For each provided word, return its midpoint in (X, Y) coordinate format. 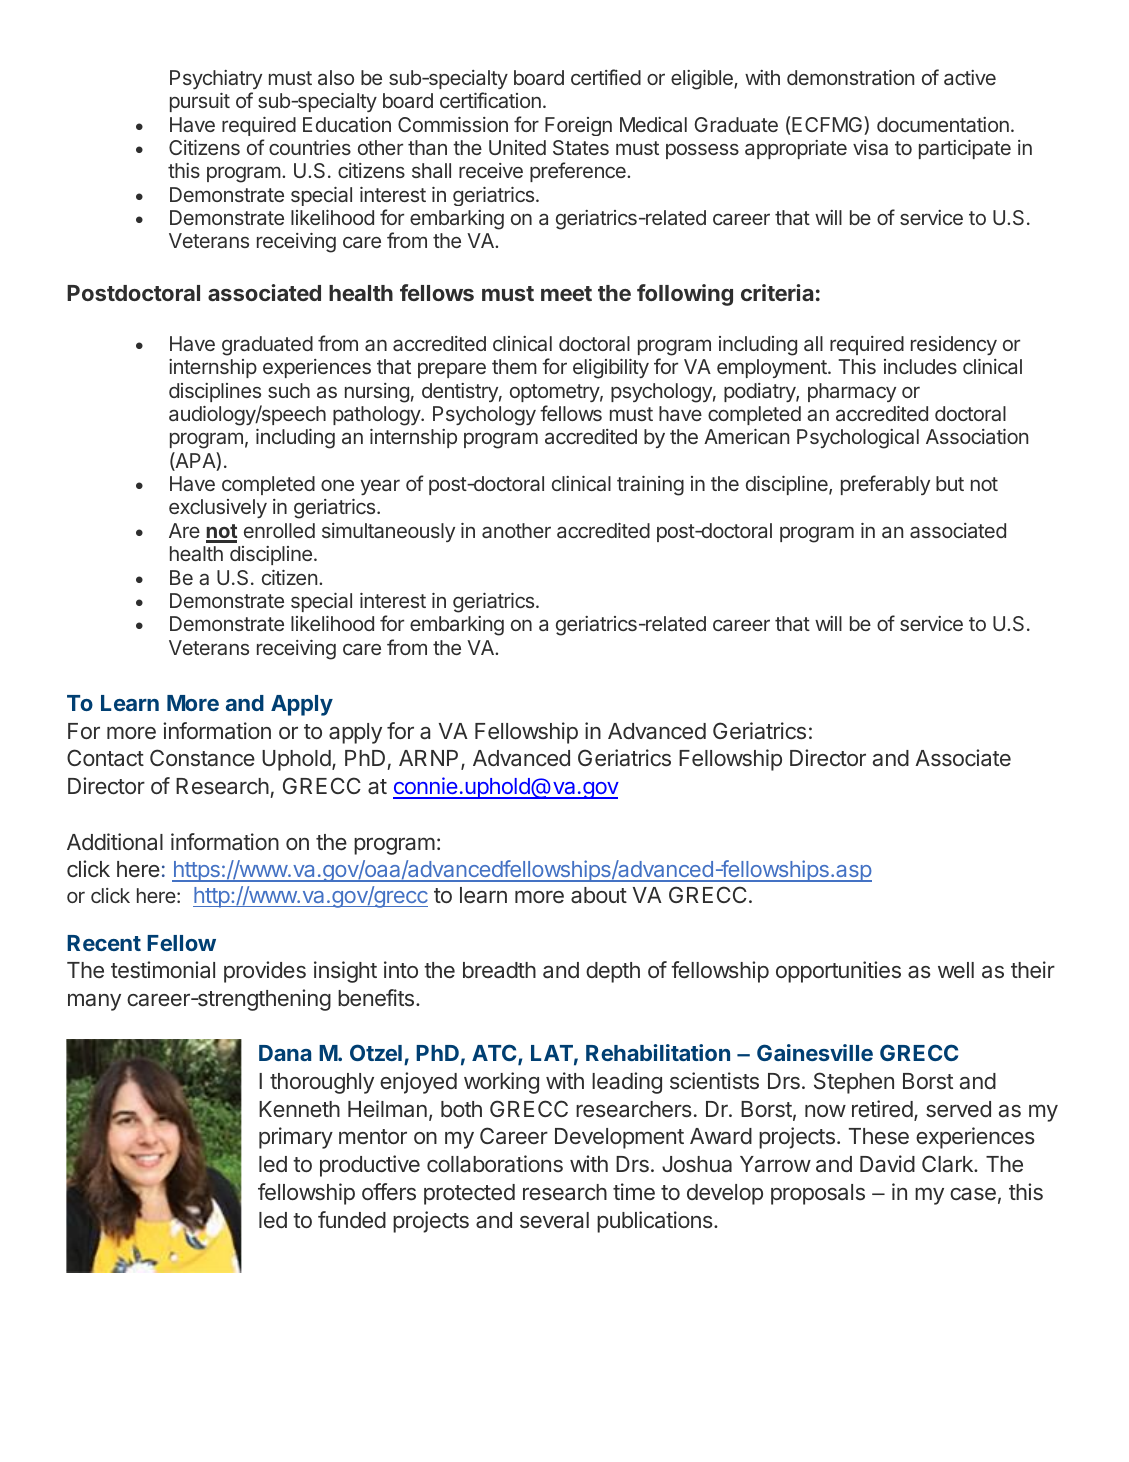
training (650, 486)
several (554, 1220)
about (599, 895)
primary (296, 1138)
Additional (115, 842)
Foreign (578, 126)
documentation (943, 124)
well (956, 970)
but (950, 483)
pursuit (200, 102)
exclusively (218, 508)
